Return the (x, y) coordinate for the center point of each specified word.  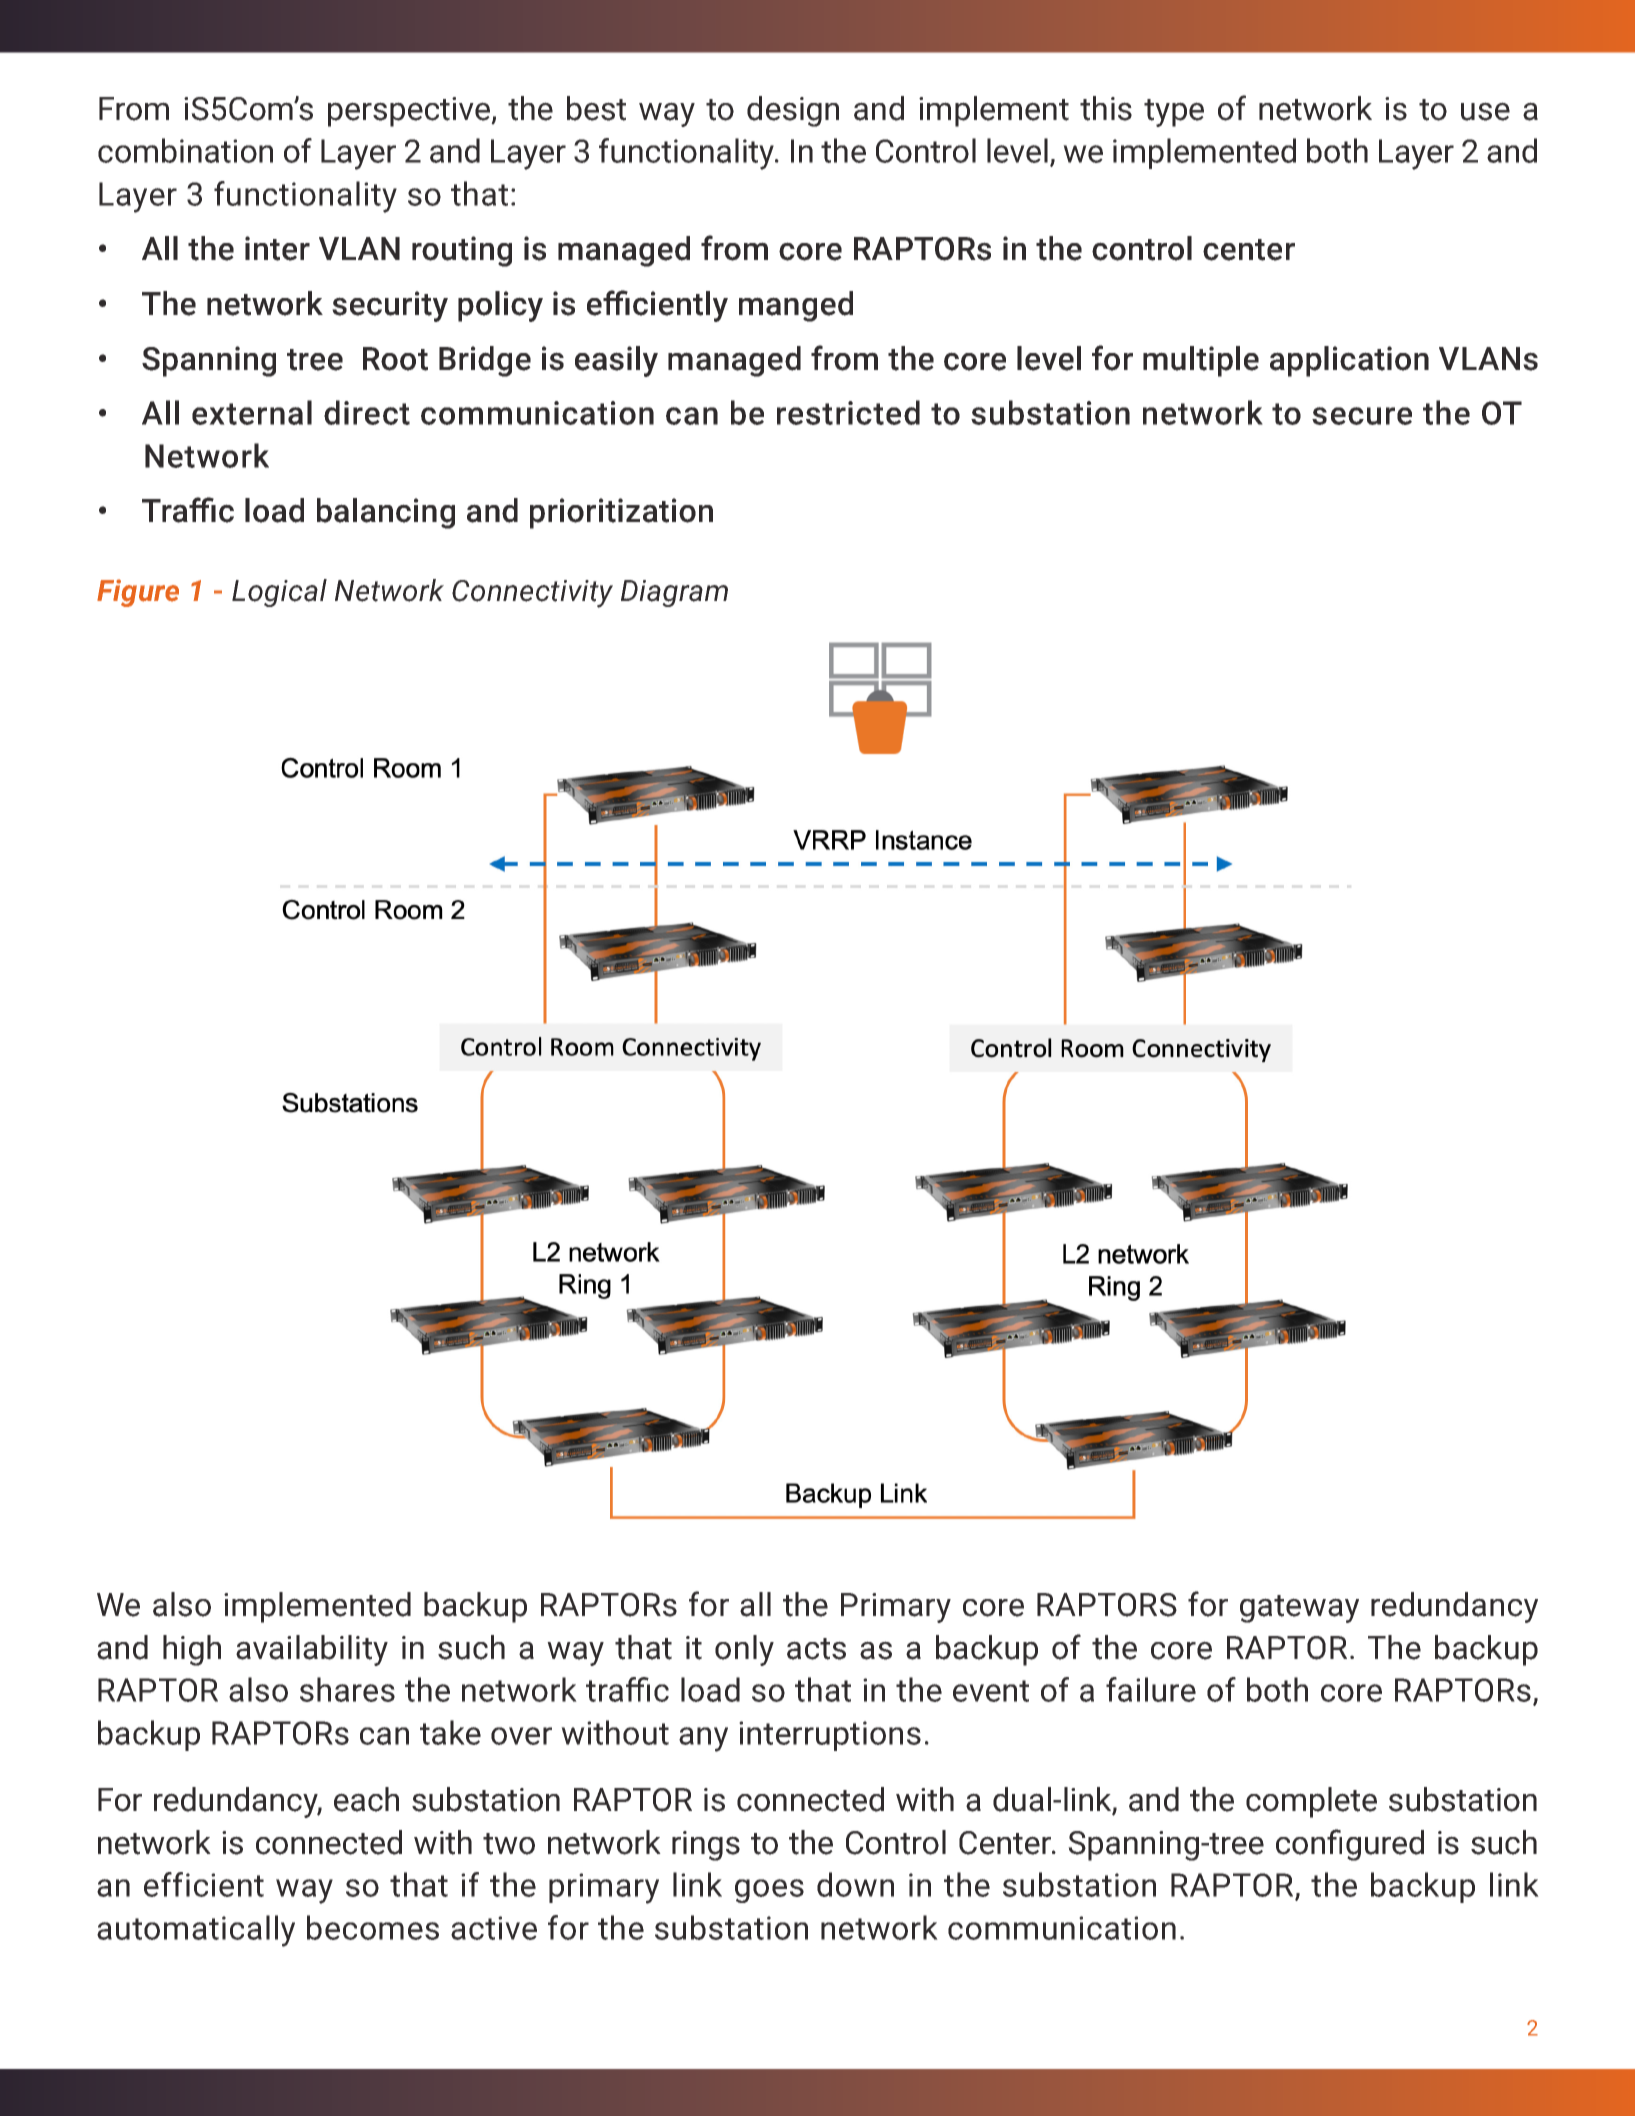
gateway (1299, 1609)
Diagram (674, 593)
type (1174, 113)
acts (816, 1649)
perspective (410, 112)
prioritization (621, 513)
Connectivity (532, 594)
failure (1151, 1689)
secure (1362, 416)
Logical (279, 593)
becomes (373, 1927)
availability (312, 1650)
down (855, 1884)
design (793, 111)
